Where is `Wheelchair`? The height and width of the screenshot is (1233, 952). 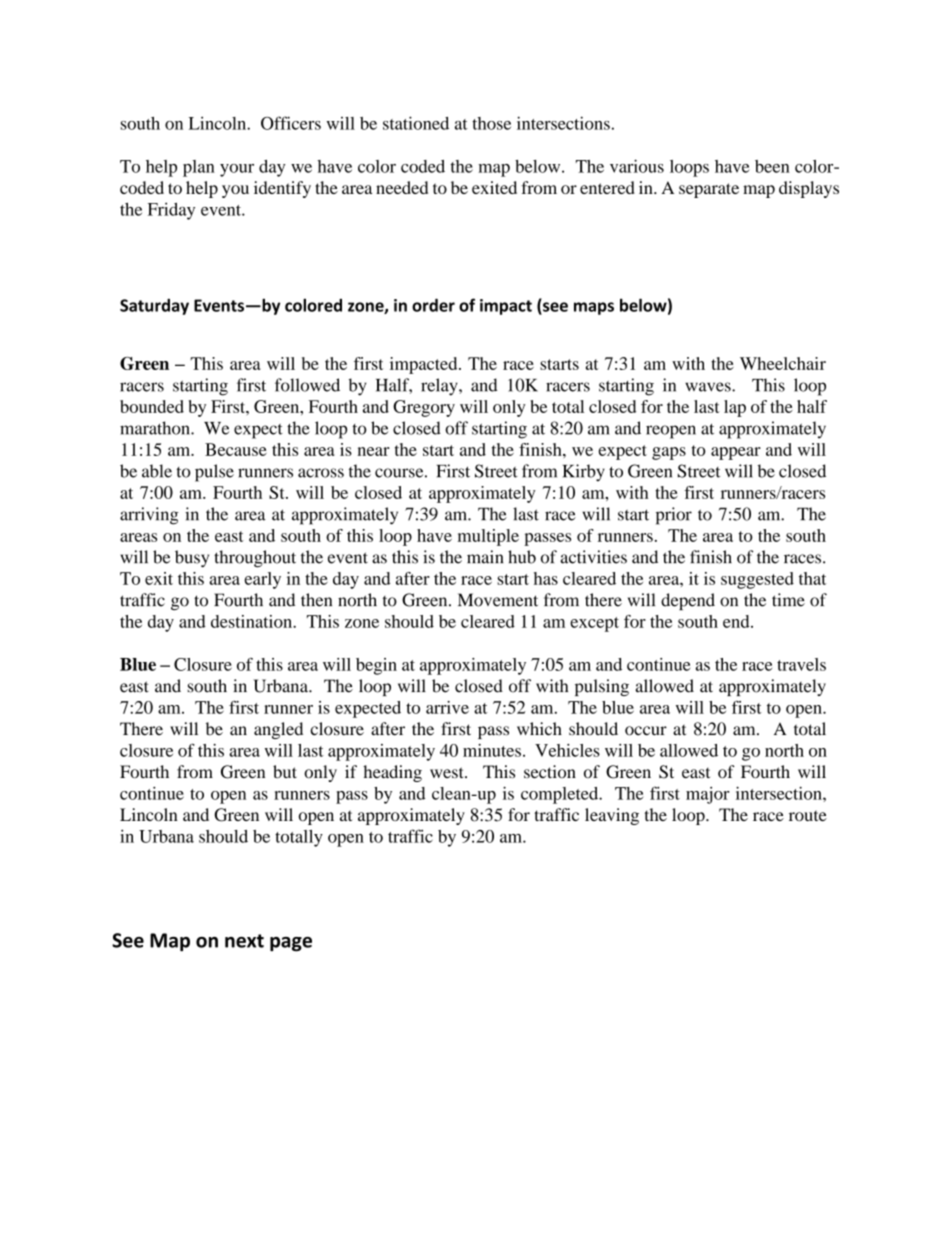 Wheelchair is located at coordinates (783, 363).
